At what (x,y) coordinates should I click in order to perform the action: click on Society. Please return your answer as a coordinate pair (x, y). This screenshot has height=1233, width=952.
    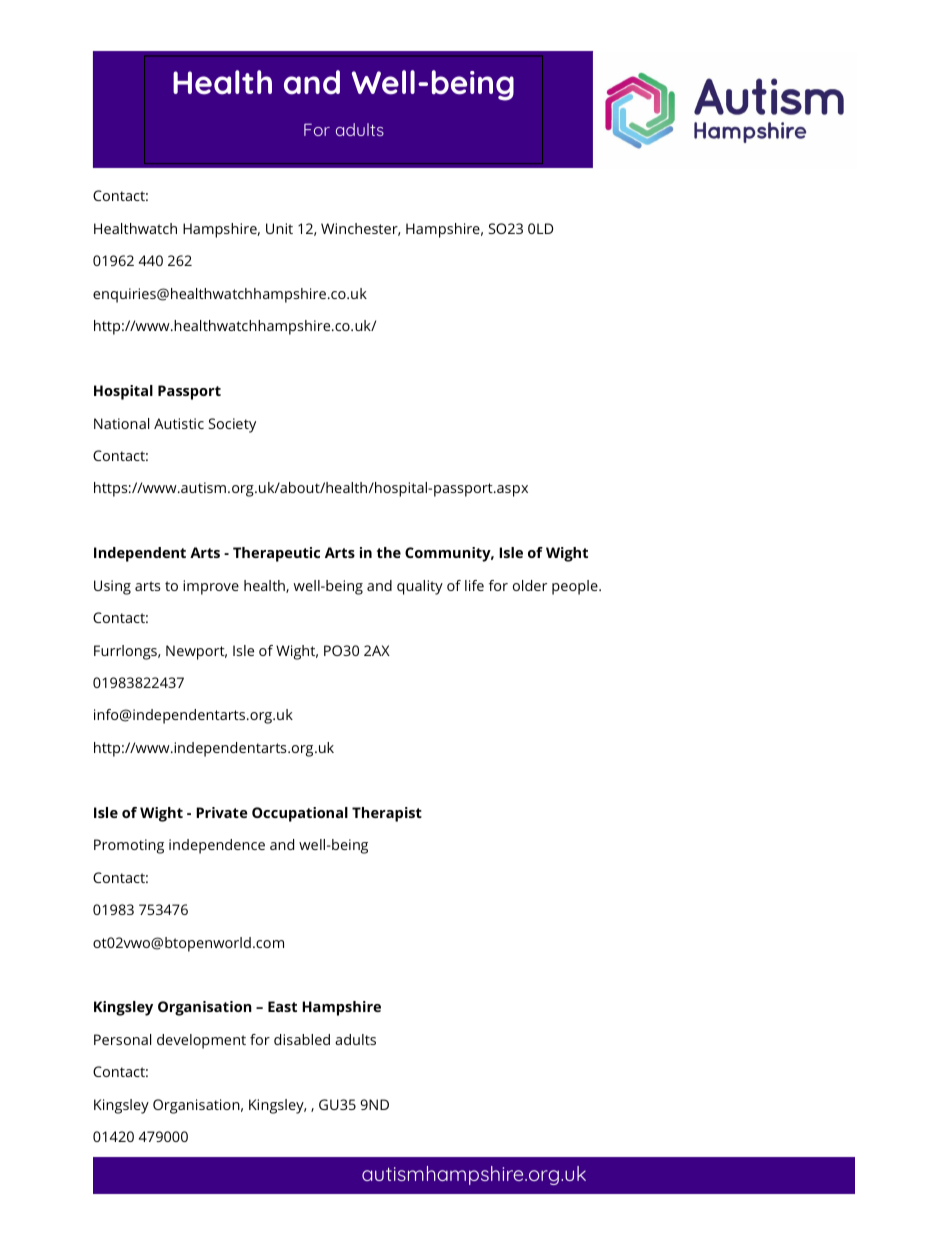
    Looking at the image, I should click on (232, 425).
